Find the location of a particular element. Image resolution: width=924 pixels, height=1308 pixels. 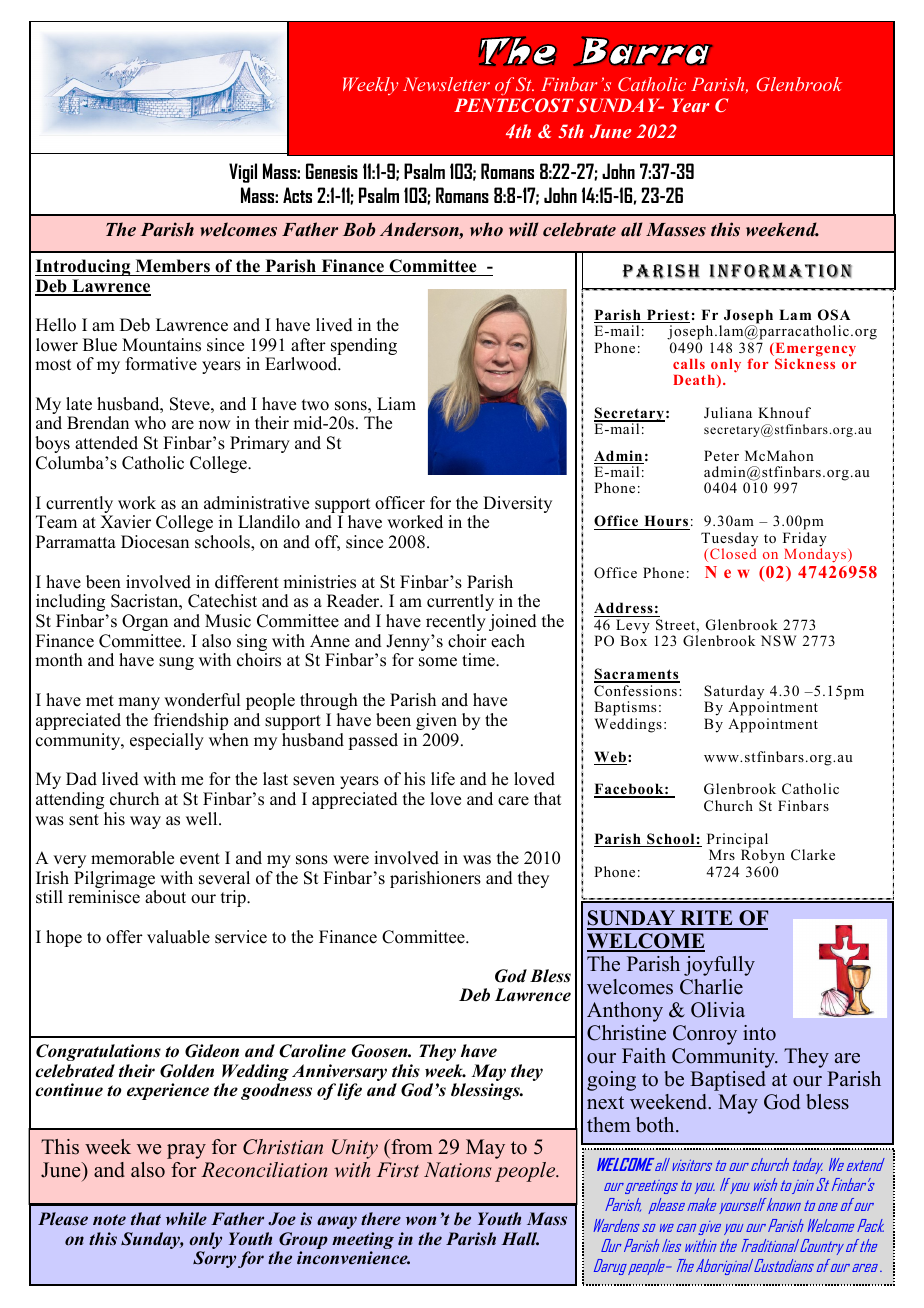

Diversity is located at coordinates (517, 504).
